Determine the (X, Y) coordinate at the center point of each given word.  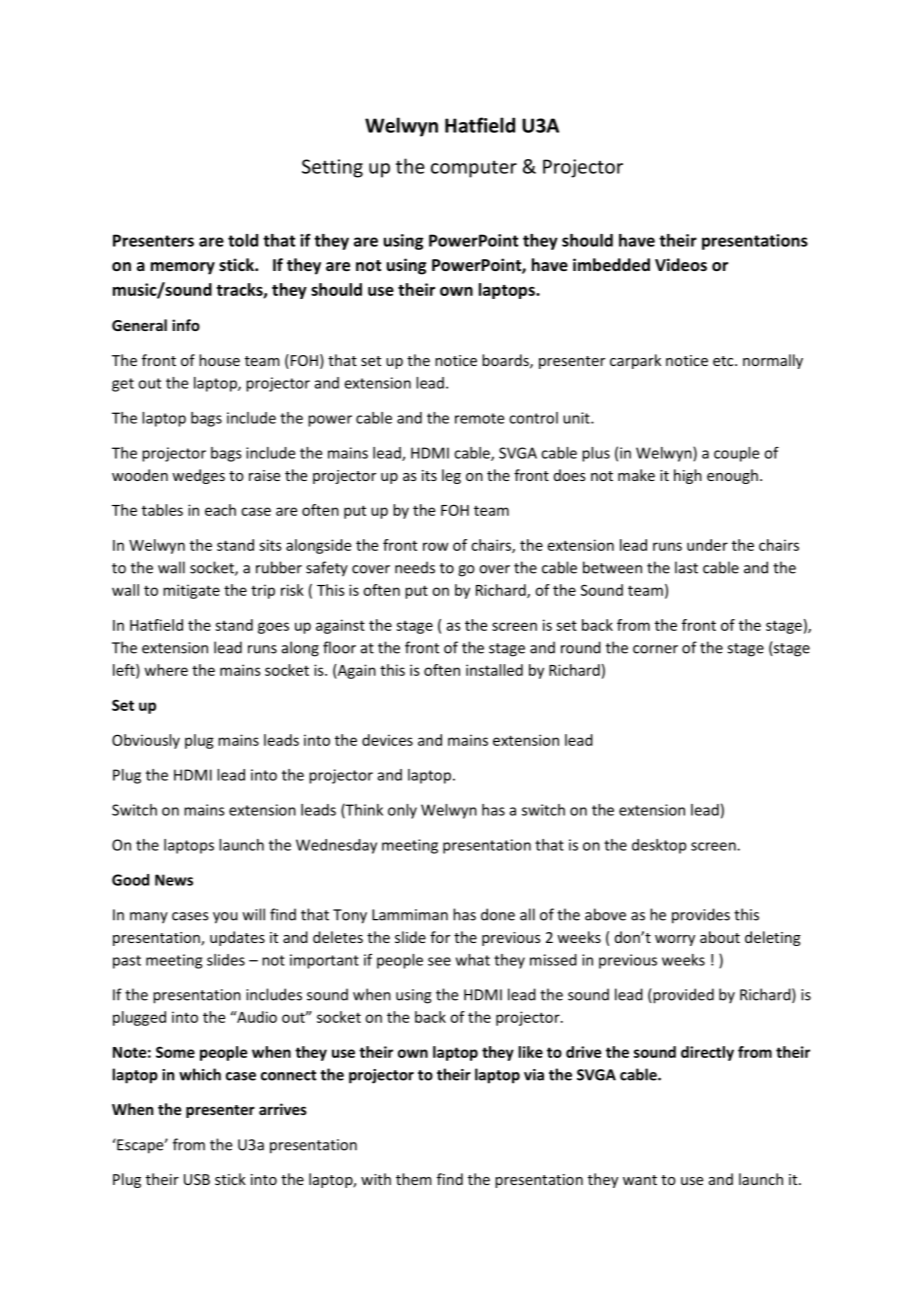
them (414, 1179)
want (640, 1180)
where (166, 670)
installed (494, 670)
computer (474, 169)
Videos (681, 264)
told (243, 240)
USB (197, 1179)
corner (655, 649)
